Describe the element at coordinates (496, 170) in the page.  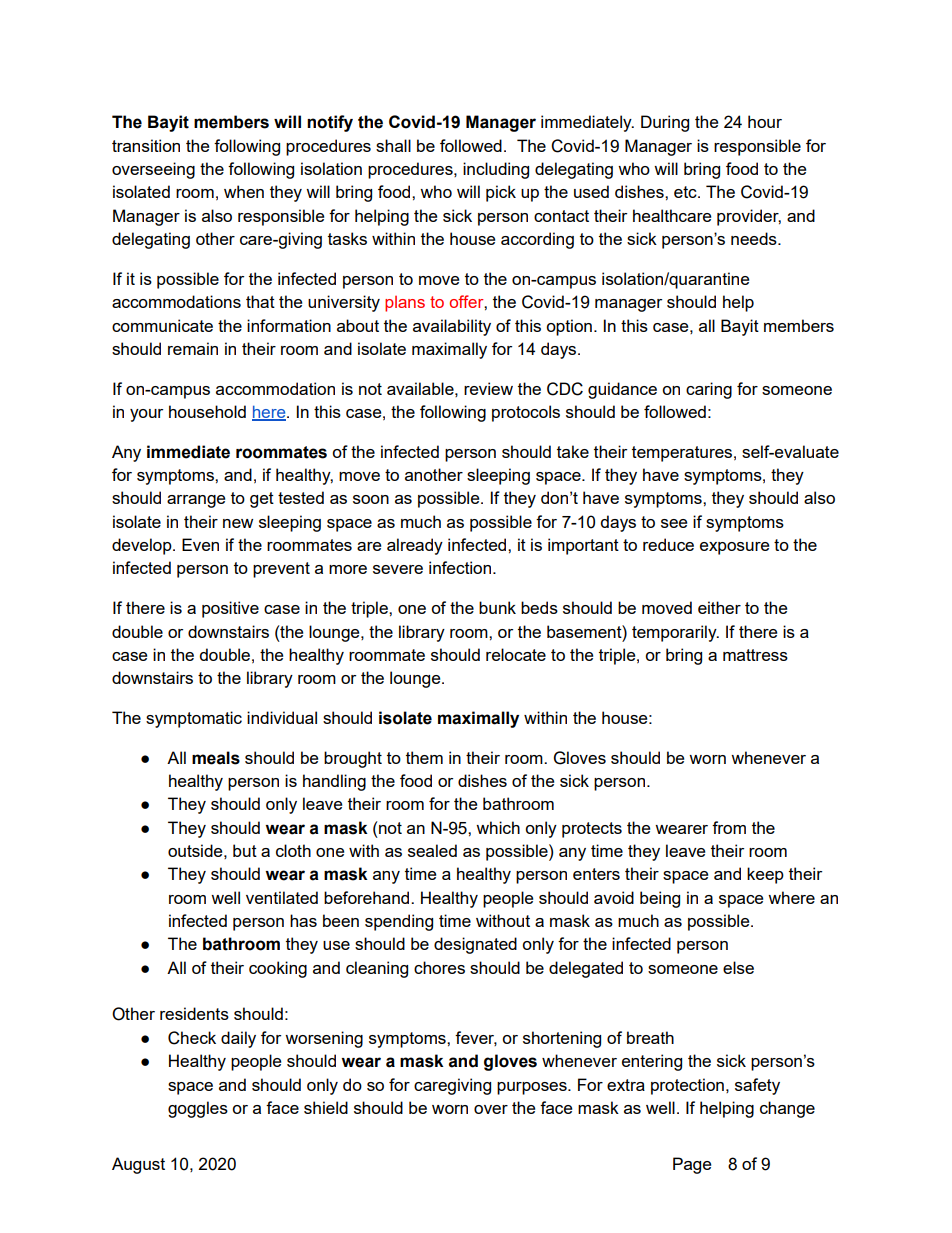
I see `including` at that location.
